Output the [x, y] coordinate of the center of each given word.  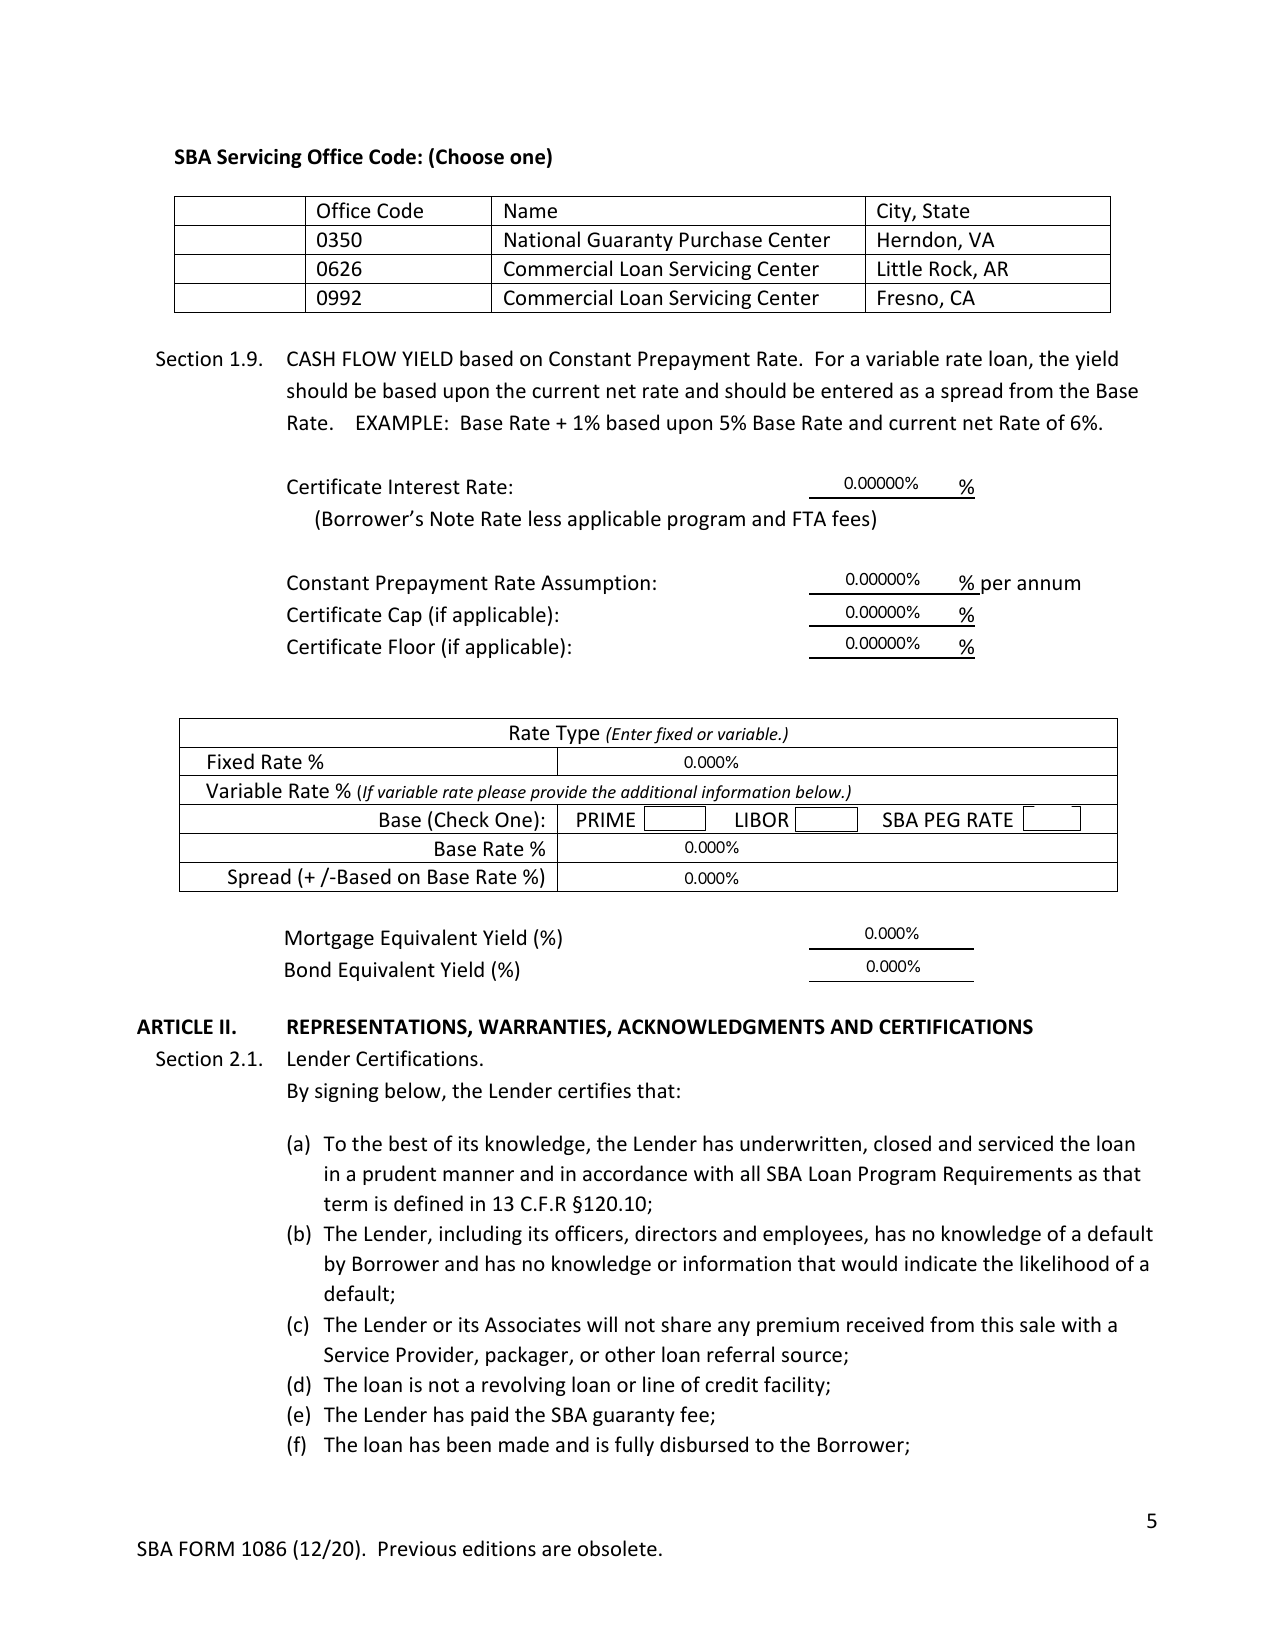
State [946, 210]
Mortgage [329, 939]
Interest [424, 487]
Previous [417, 1548]
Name [531, 211]
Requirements [1008, 1175]
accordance [635, 1173]
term [345, 1204]
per [995, 587]
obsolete [617, 1548]
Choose [470, 156]
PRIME [606, 819]
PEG [942, 819]
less [545, 518]
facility [795, 1386]
